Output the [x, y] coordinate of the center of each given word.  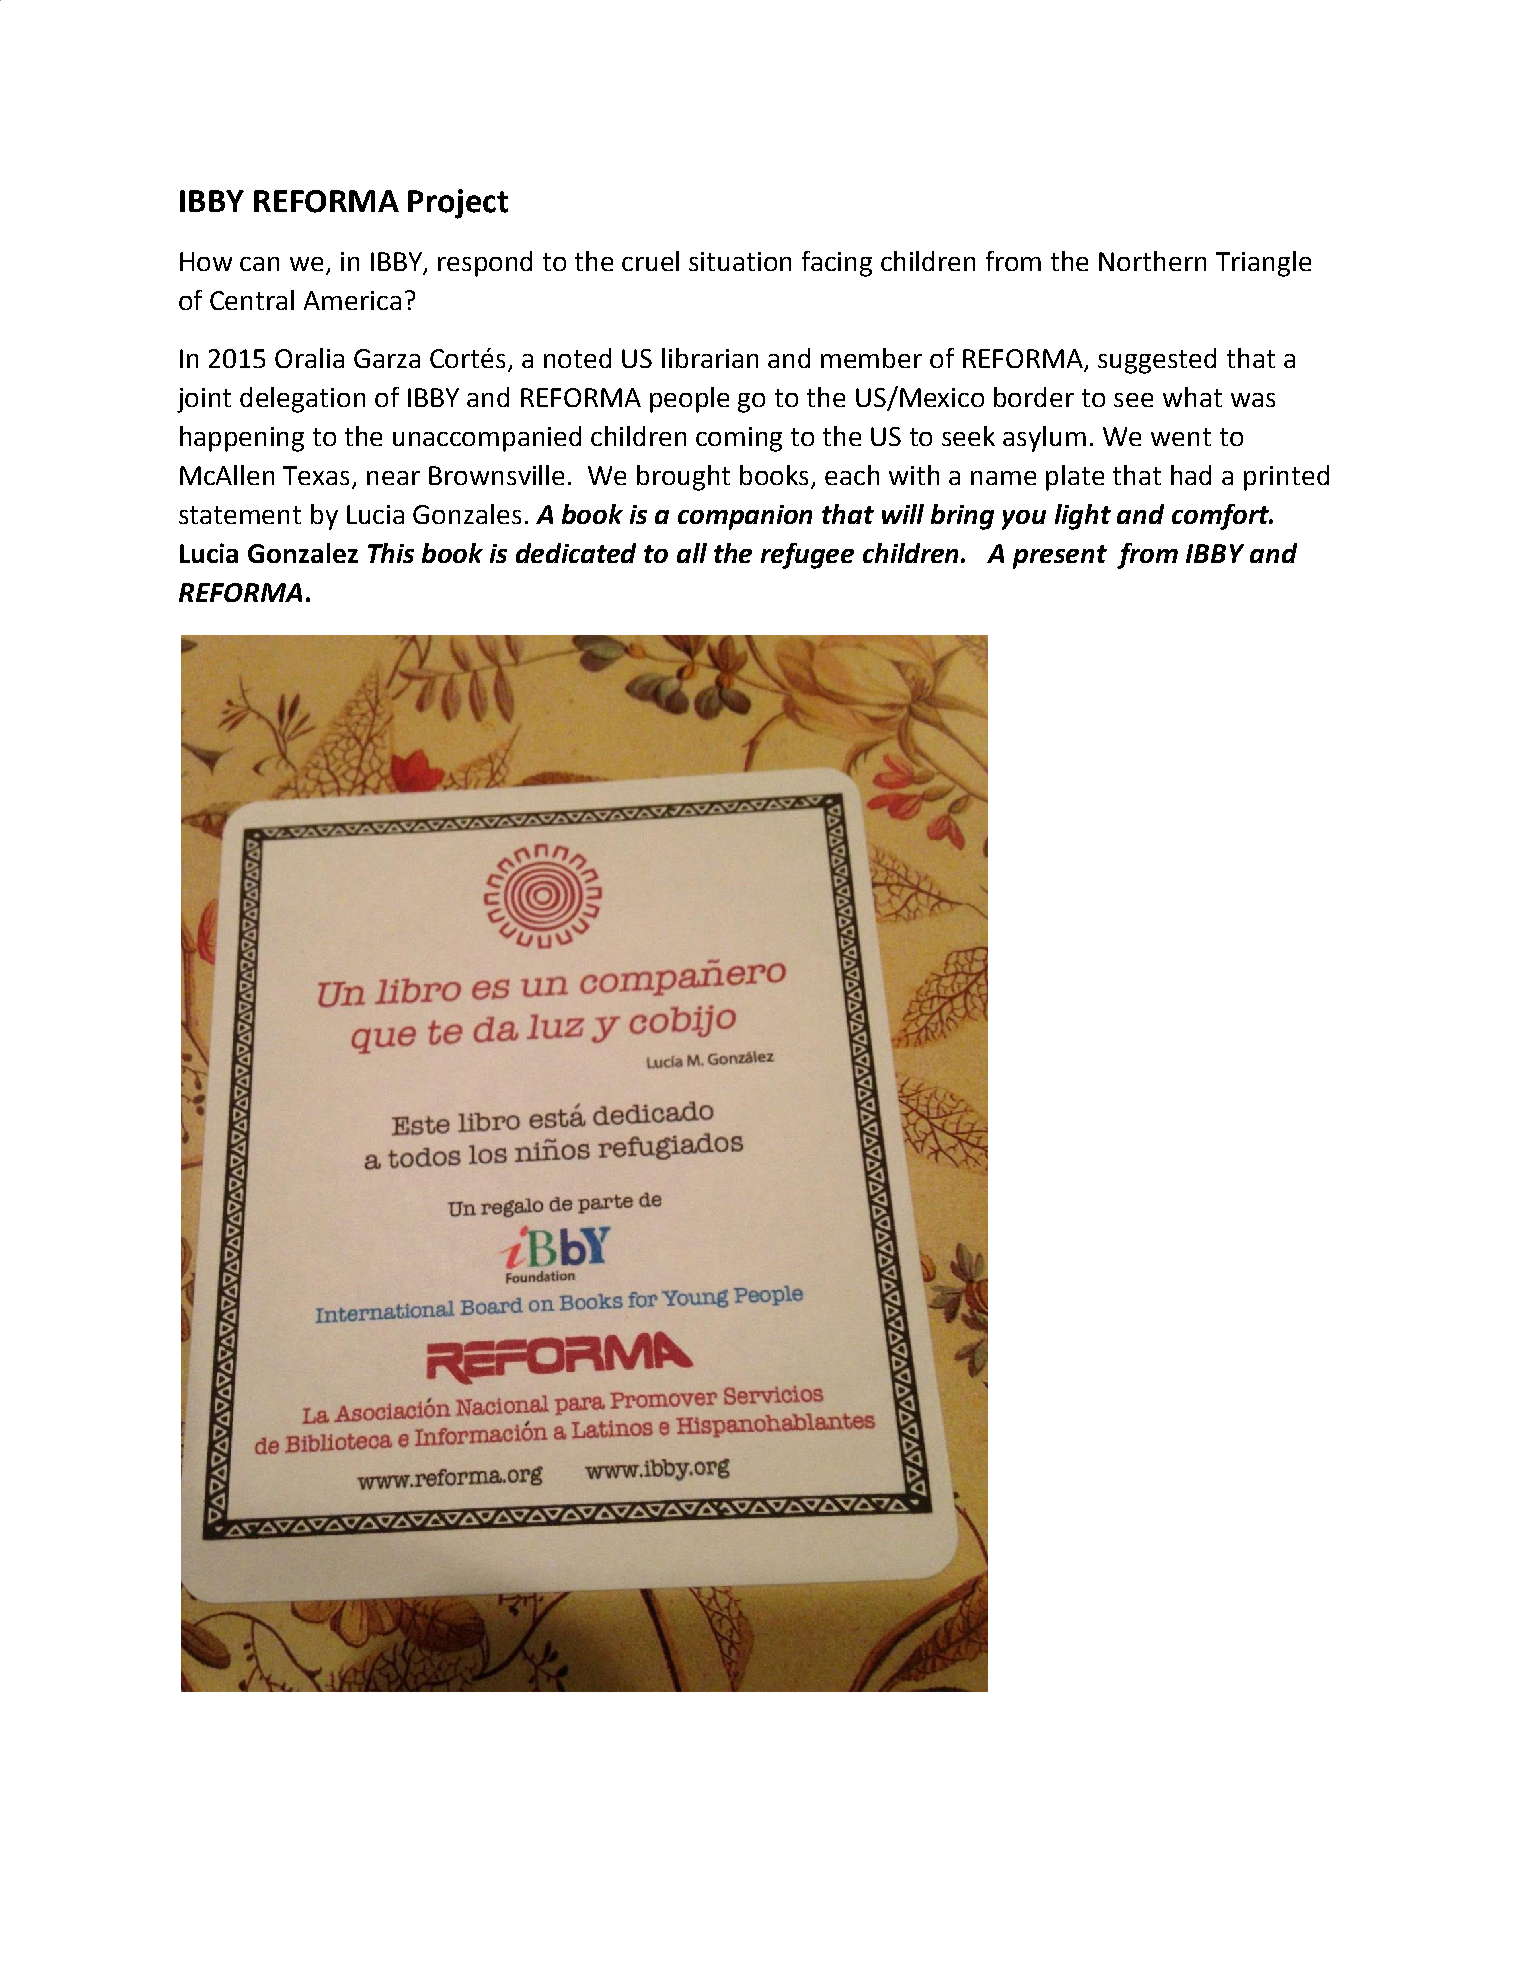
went [1181, 437]
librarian [710, 358]
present [1060, 557]
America [352, 300]
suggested [1157, 361]
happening [242, 439]
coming [739, 439]
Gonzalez [303, 553]
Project [458, 204]
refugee [807, 556]
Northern [1152, 261]
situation [740, 261]
